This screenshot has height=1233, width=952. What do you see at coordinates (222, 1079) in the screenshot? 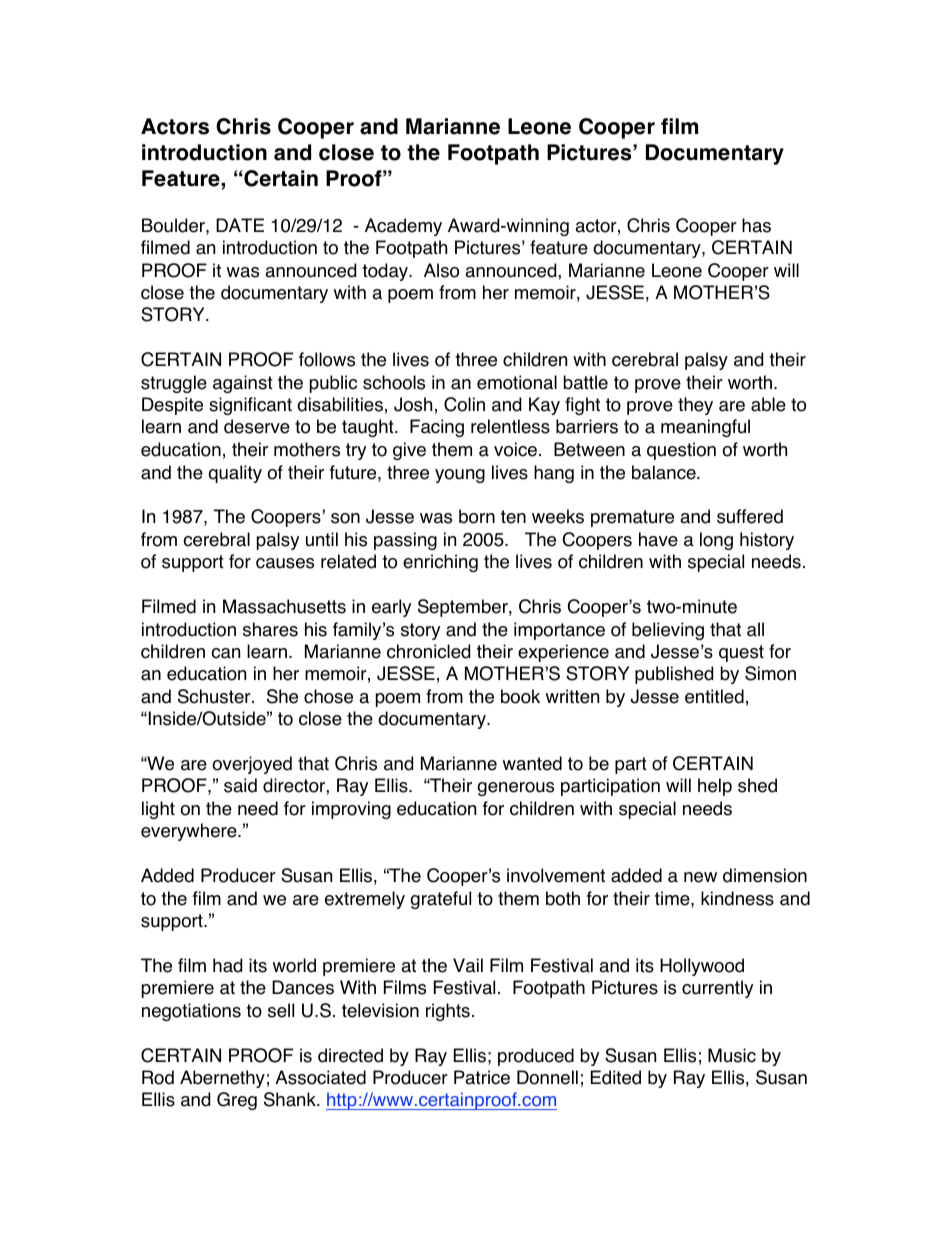
I see `Abernethy` at bounding box center [222, 1079].
